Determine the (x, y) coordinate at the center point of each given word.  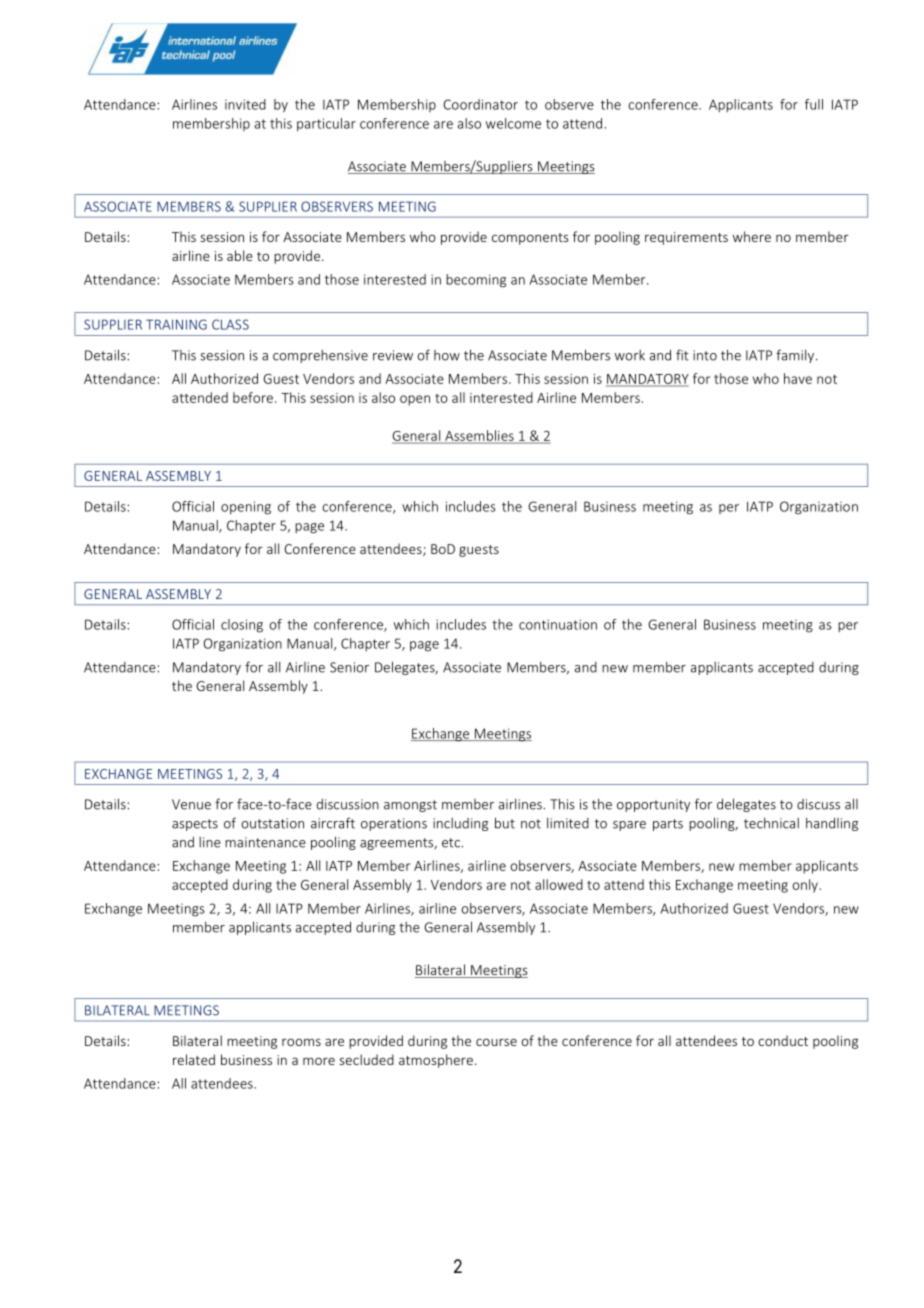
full (814, 104)
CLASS (230, 324)
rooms (301, 1042)
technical (771, 823)
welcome (513, 123)
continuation (558, 624)
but (505, 823)
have (798, 378)
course (496, 1042)
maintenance (265, 842)
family (795, 356)
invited (245, 104)
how (447, 355)
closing (242, 626)
